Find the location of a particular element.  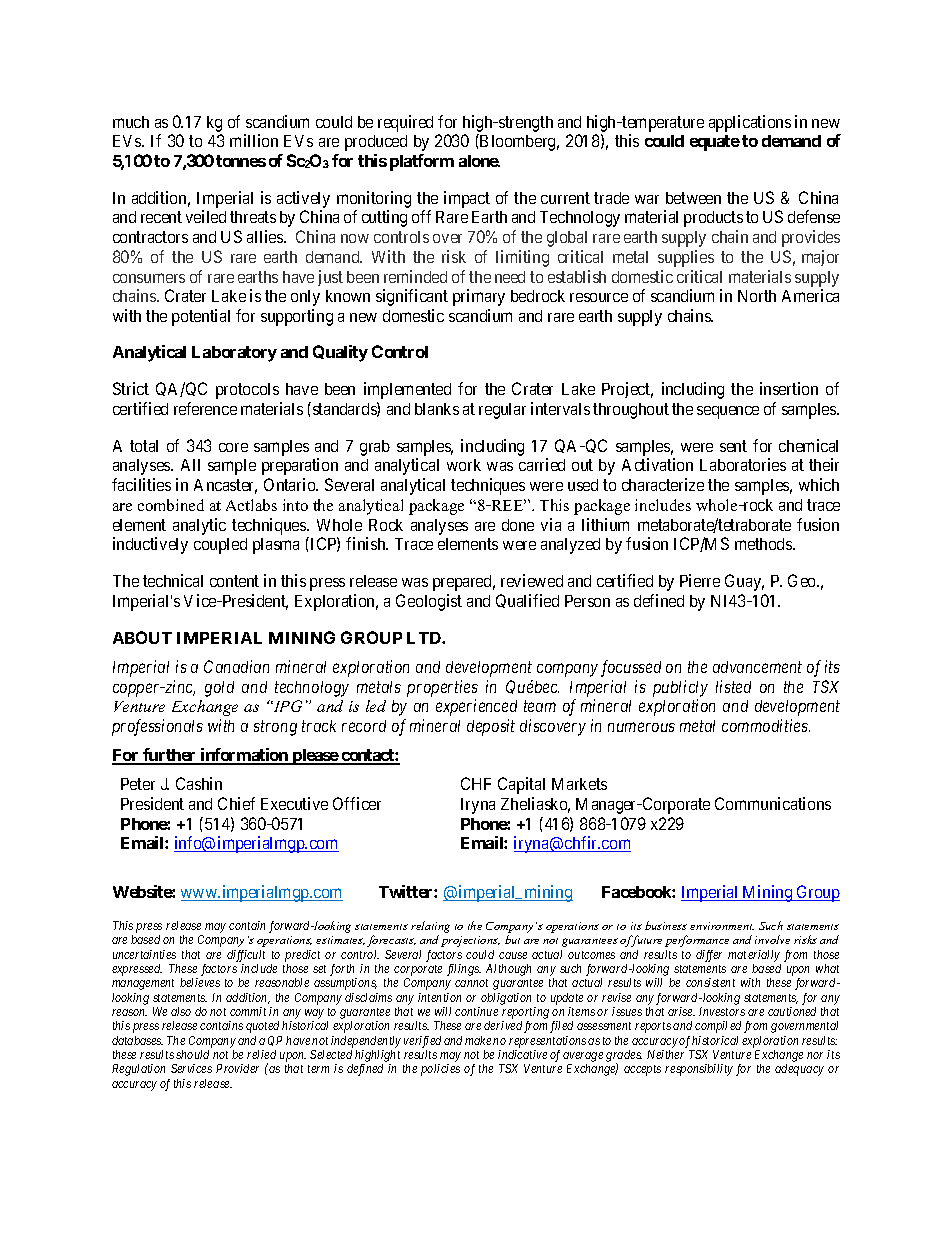

Laboratories is located at coordinates (743, 464).
